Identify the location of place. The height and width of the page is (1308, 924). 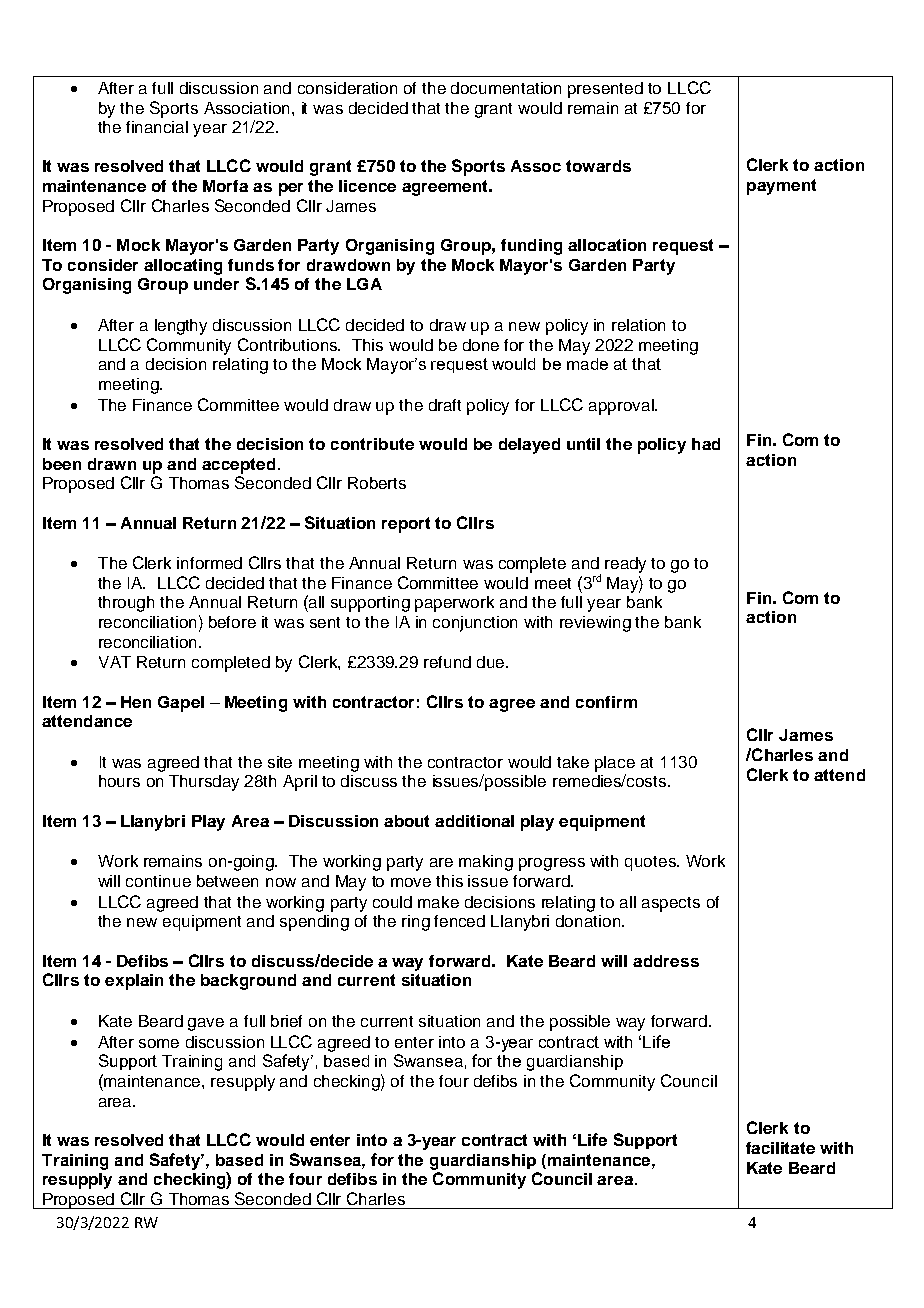
(615, 764).
